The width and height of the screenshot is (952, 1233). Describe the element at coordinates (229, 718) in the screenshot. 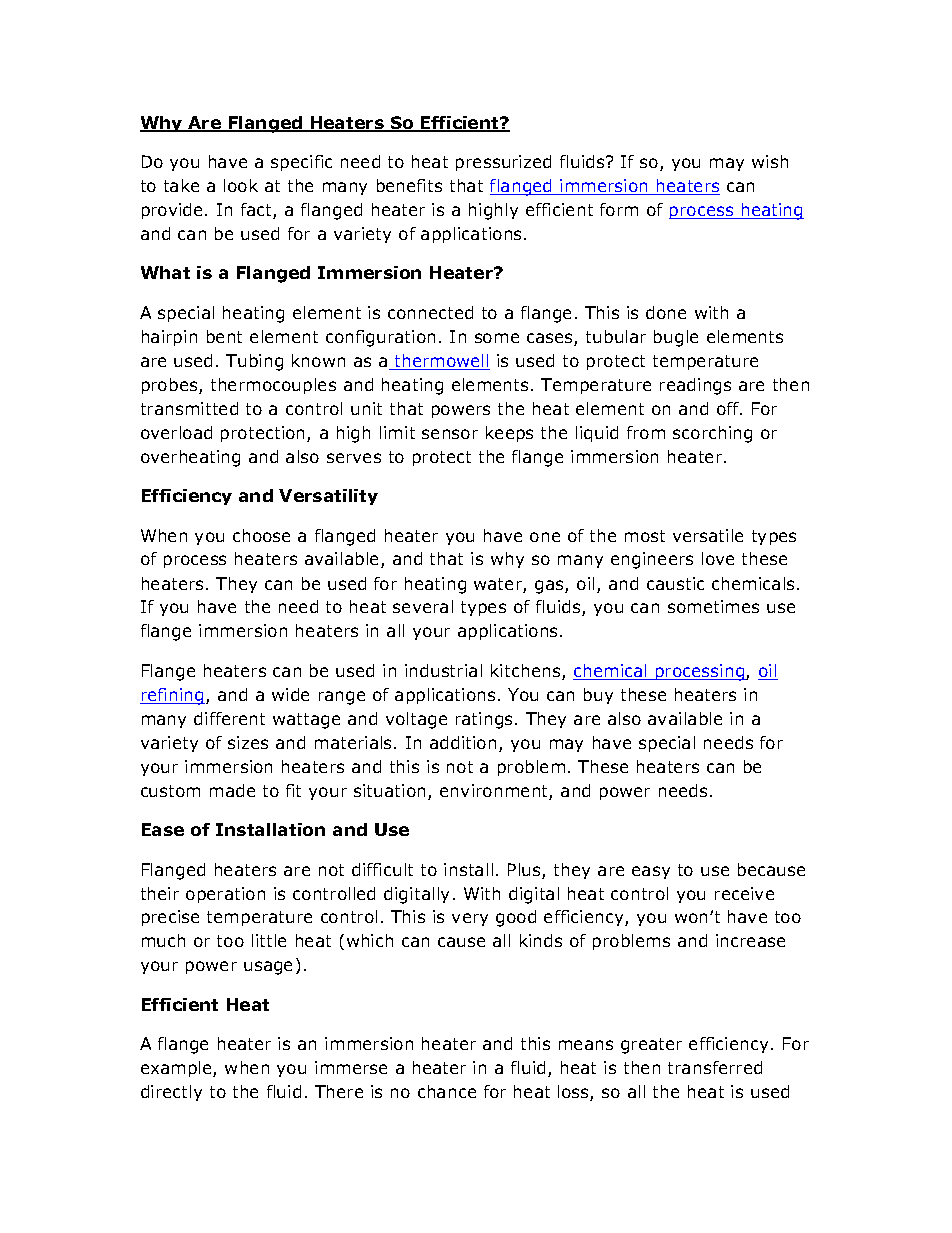

I see `different` at that location.
